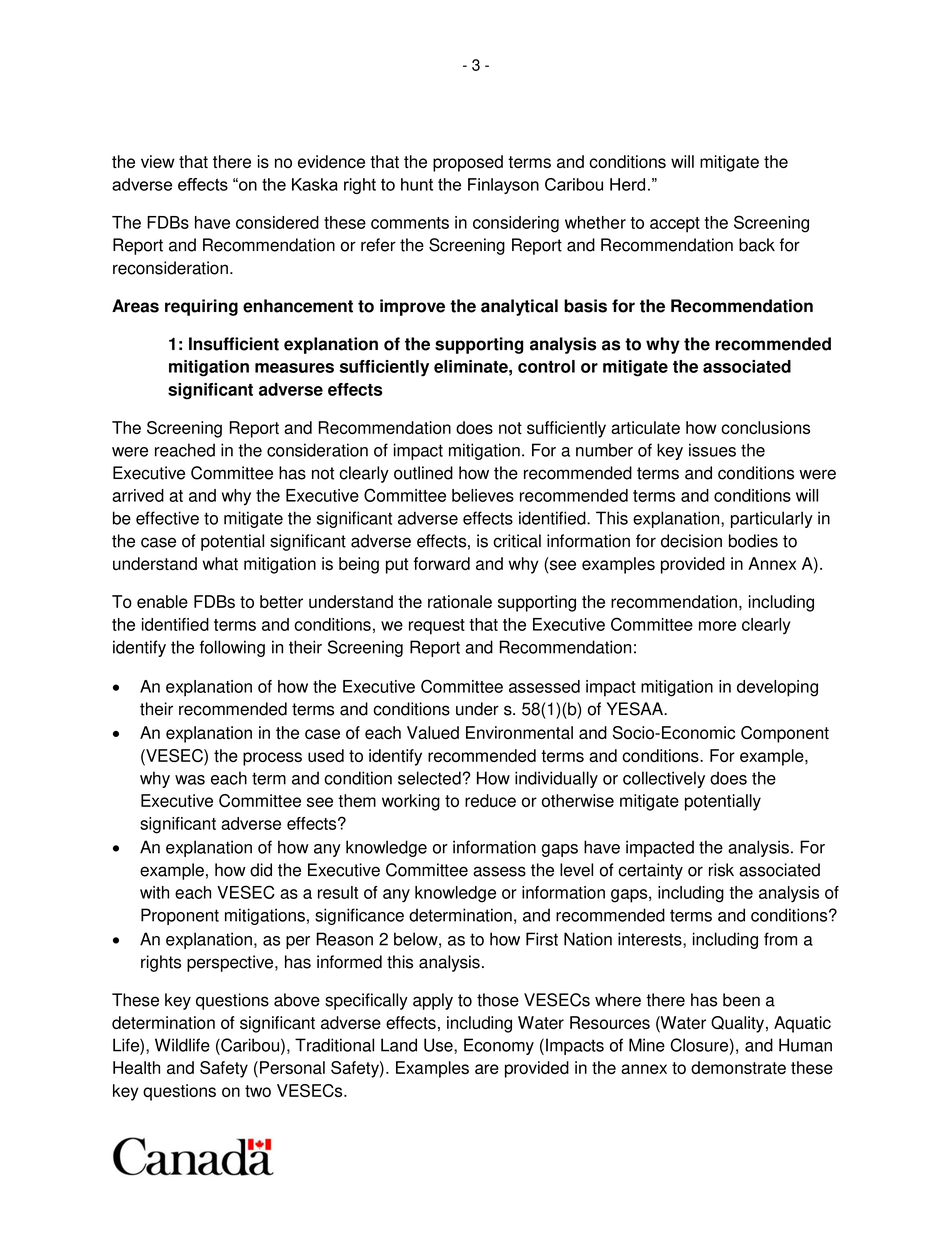  Describe the element at coordinates (468, 163) in the document. I see `proposed` at that location.
